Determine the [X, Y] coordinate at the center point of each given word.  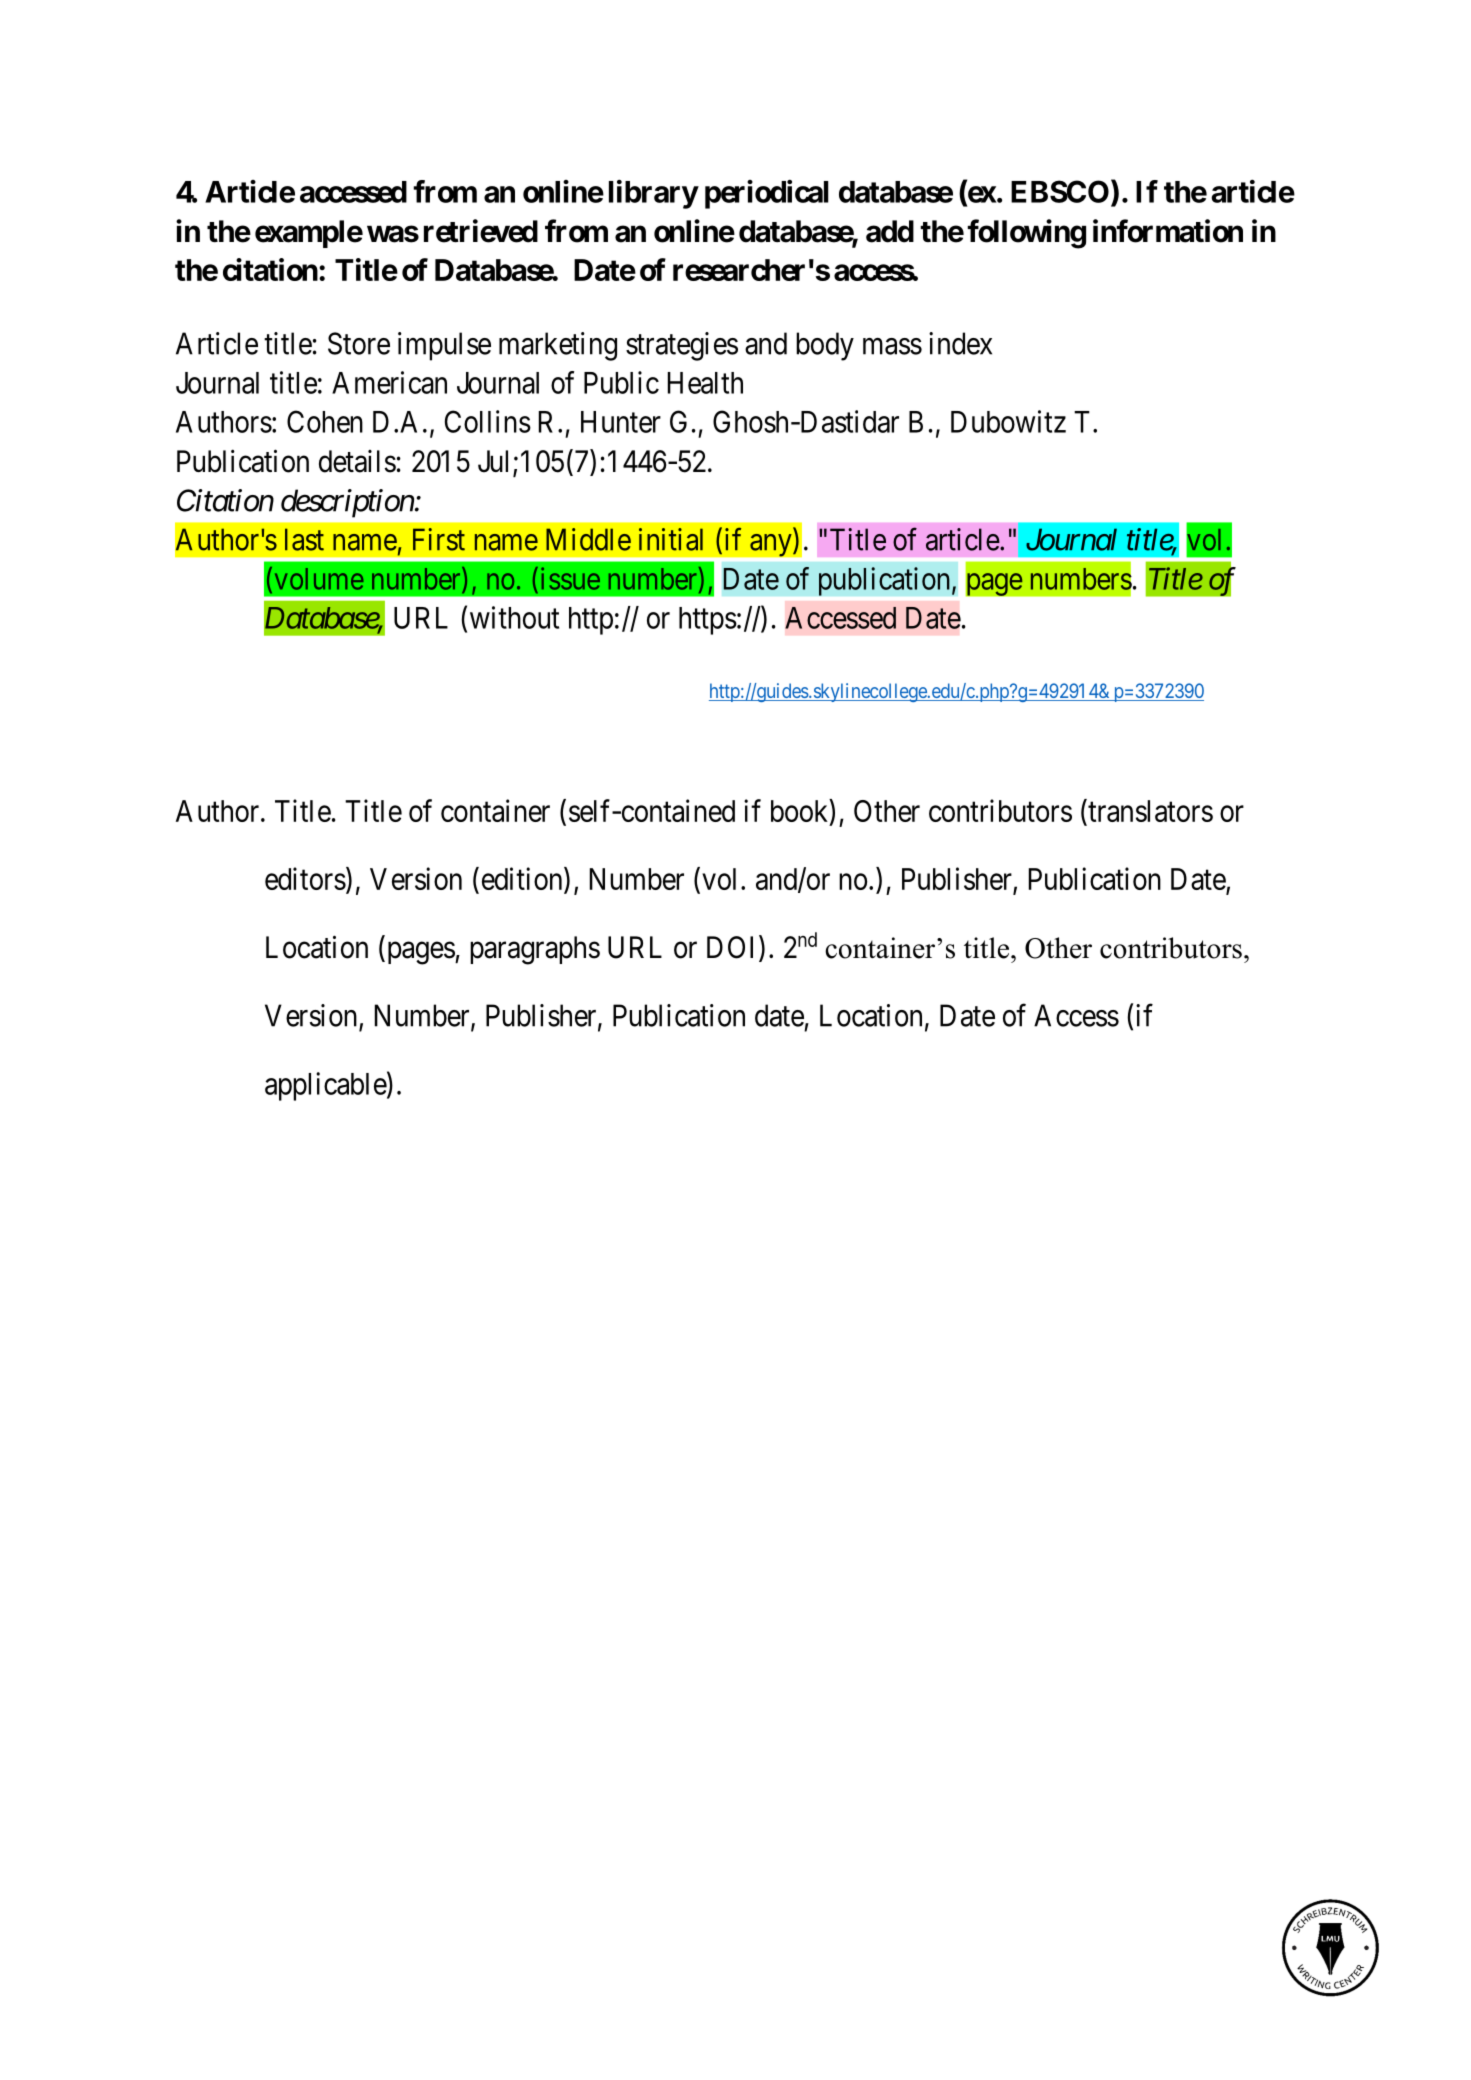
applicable [326, 1086]
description [347, 503]
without [514, 617]
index [960, 343]
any [772, 545]
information [1168, 231]
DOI [733, 948]
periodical [767, 194]
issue [570, 578]
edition [523, 880]
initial [671, 539]
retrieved [481, 231]
